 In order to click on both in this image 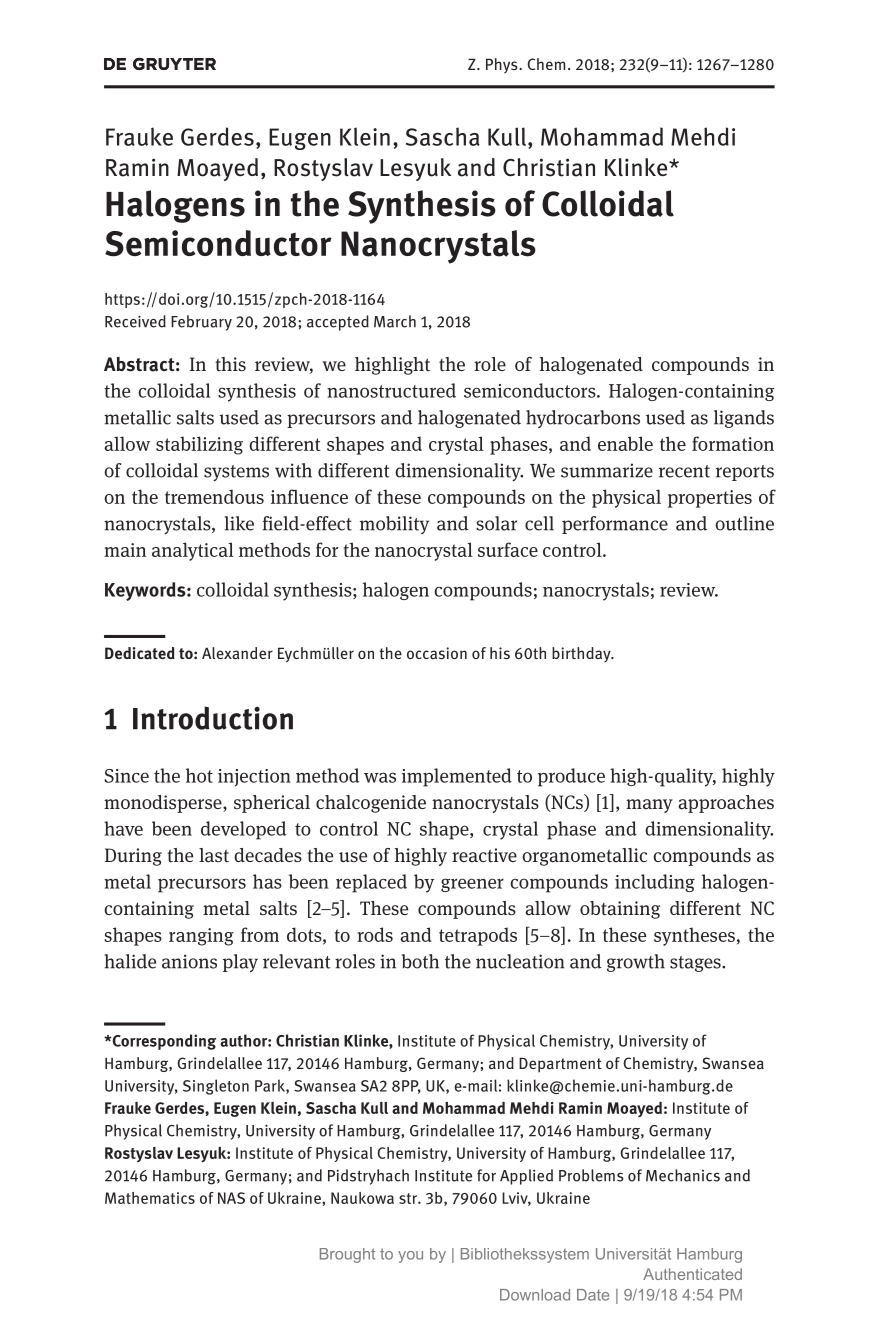, I will do `click(420, 961)`.
